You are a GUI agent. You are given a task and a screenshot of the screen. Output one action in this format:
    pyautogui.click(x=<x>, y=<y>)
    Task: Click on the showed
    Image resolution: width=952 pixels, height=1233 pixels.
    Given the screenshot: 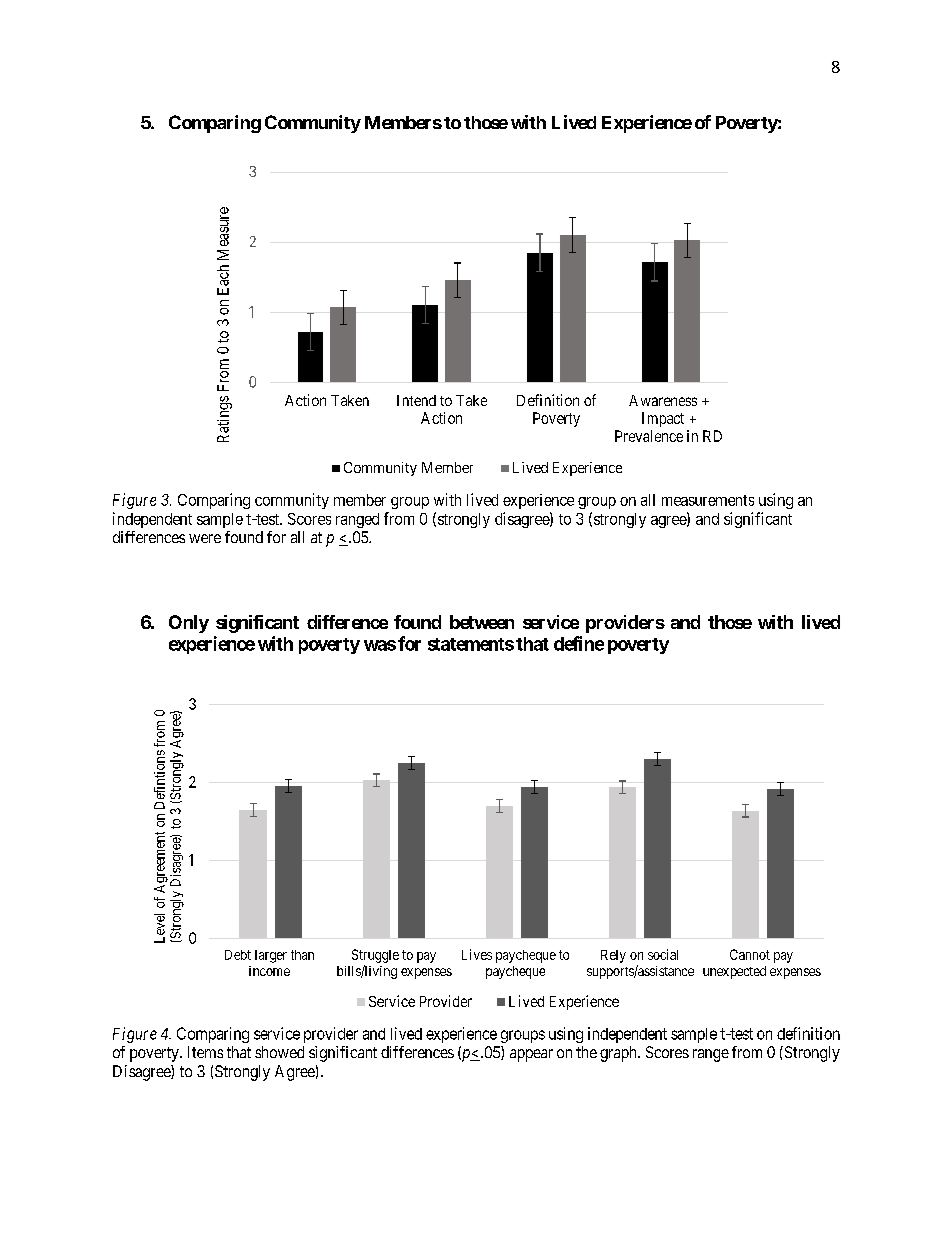 What is the action you would take?
    pyautogui.click(x=279, y=1052)
